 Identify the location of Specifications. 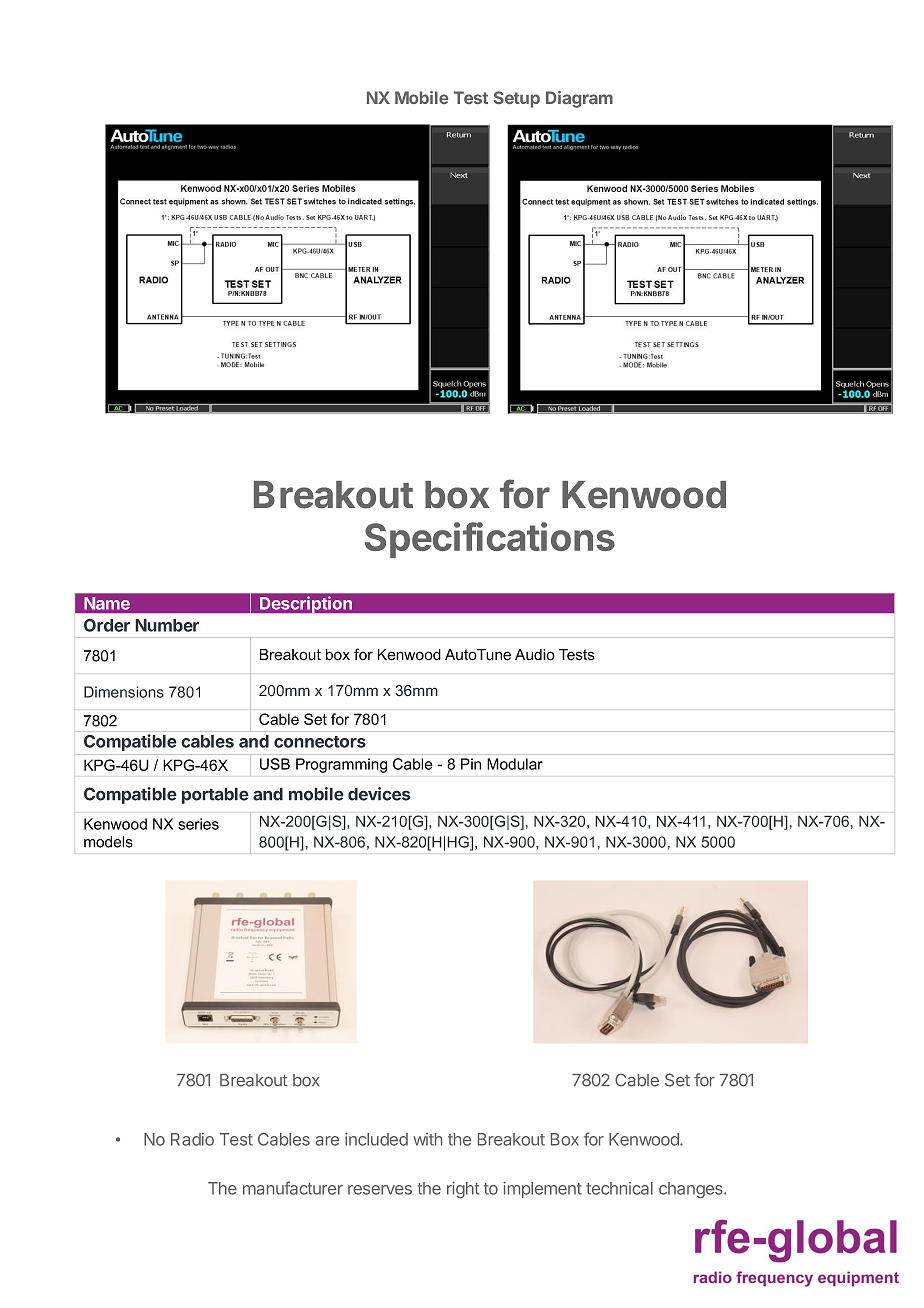
(490, 540).
